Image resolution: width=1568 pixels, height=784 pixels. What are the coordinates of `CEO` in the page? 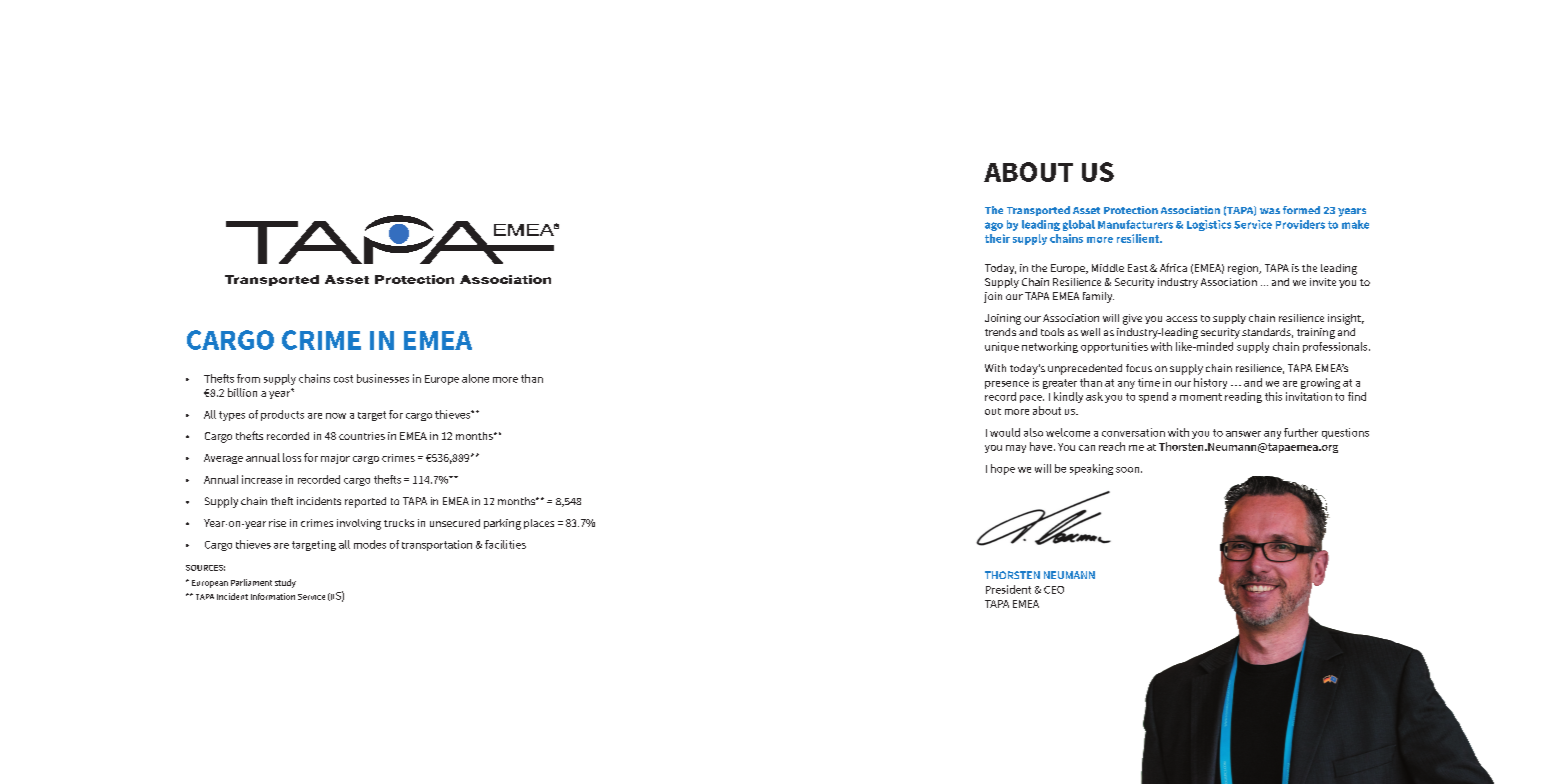 It's located at (1054, 590).
